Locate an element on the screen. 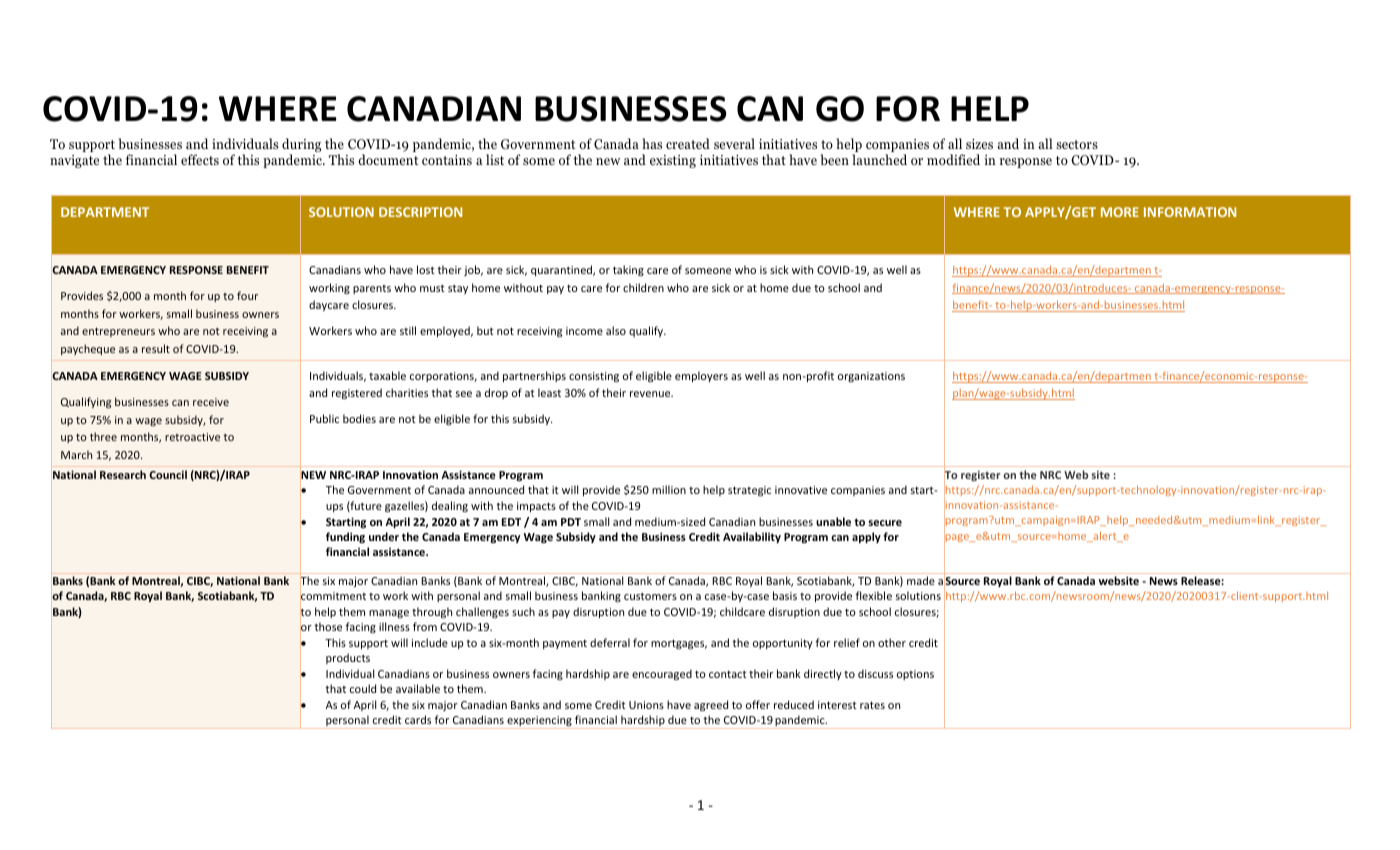 The image size is (1400, 850). could is located at coordinates (363, 688).
